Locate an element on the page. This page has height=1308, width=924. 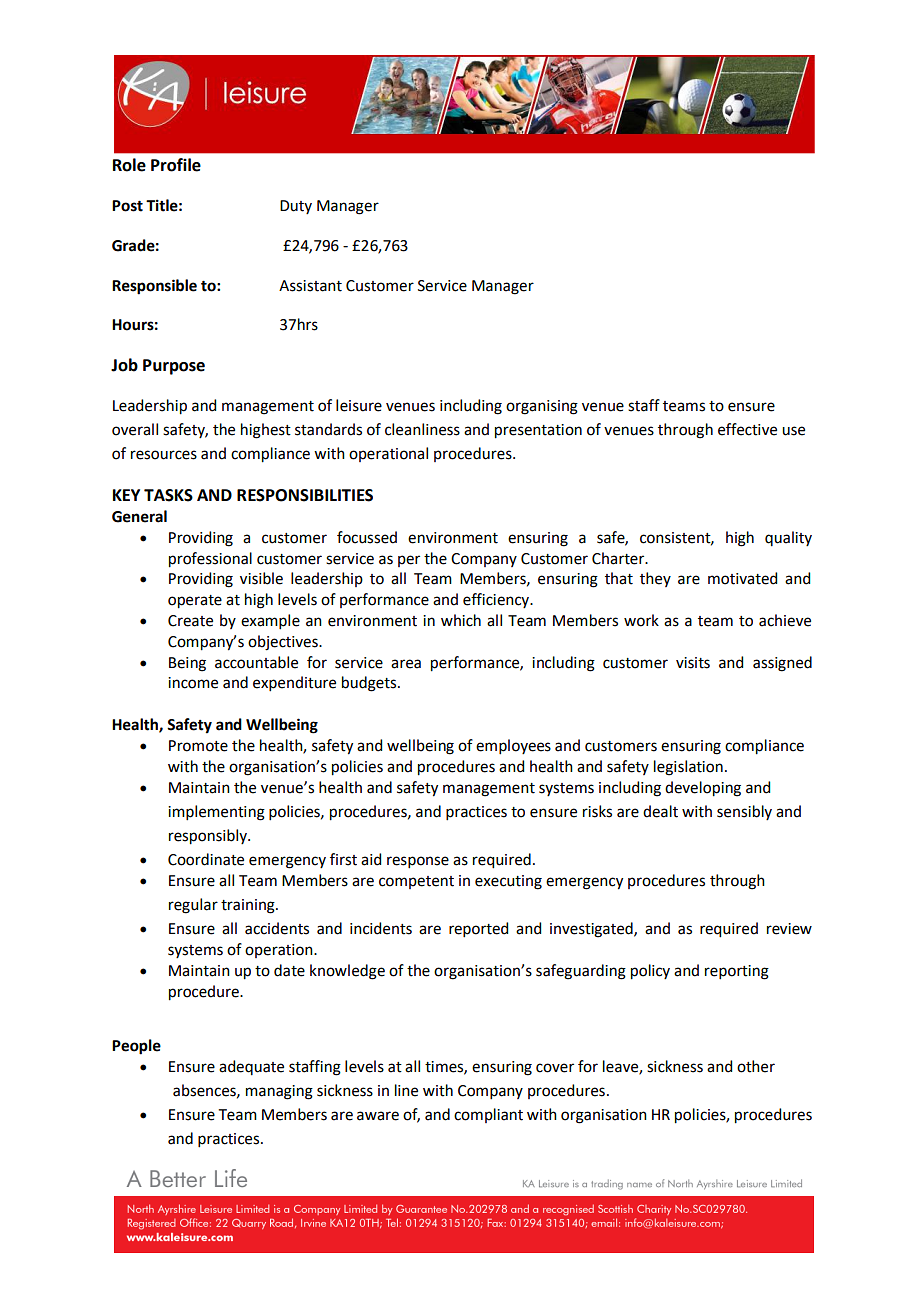
Coordinate is located at coordinates (206, 859).
